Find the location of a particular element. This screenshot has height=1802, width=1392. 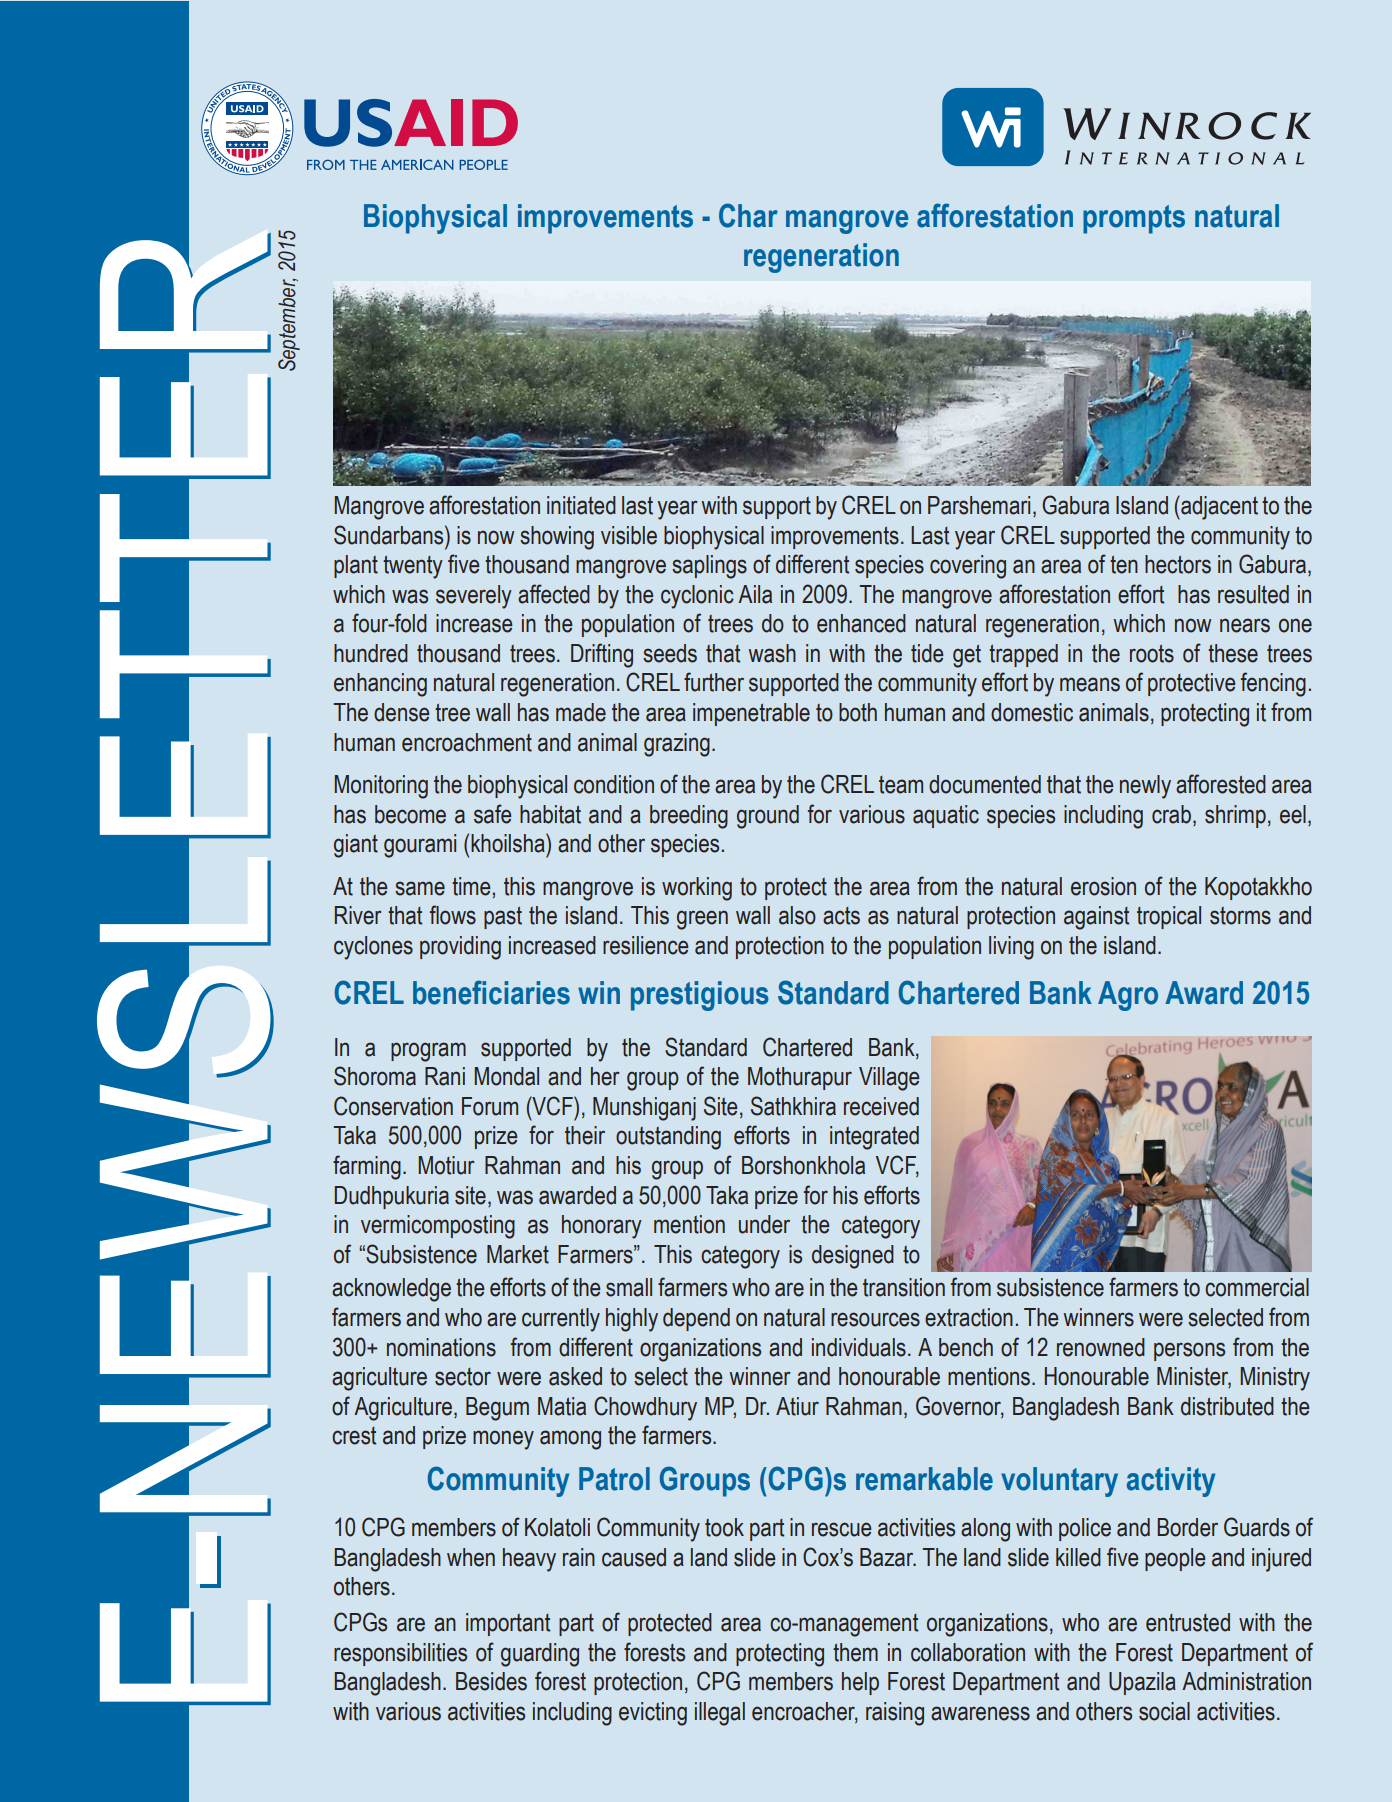

individuals is located at coordinates (859, 1347).
